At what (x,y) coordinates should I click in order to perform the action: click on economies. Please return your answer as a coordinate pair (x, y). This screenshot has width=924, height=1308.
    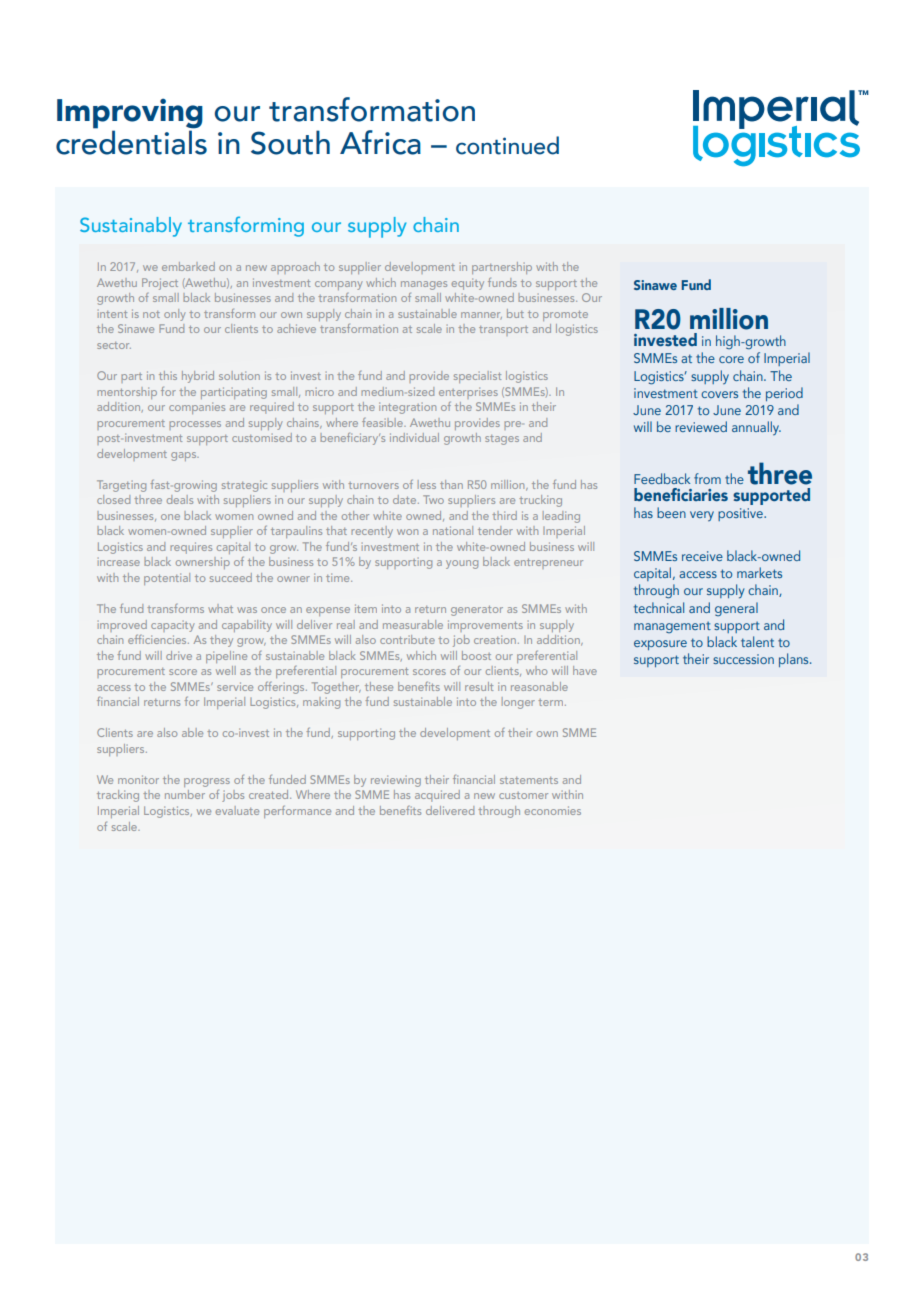
    Looking at the image, I should click on (552, 810).
